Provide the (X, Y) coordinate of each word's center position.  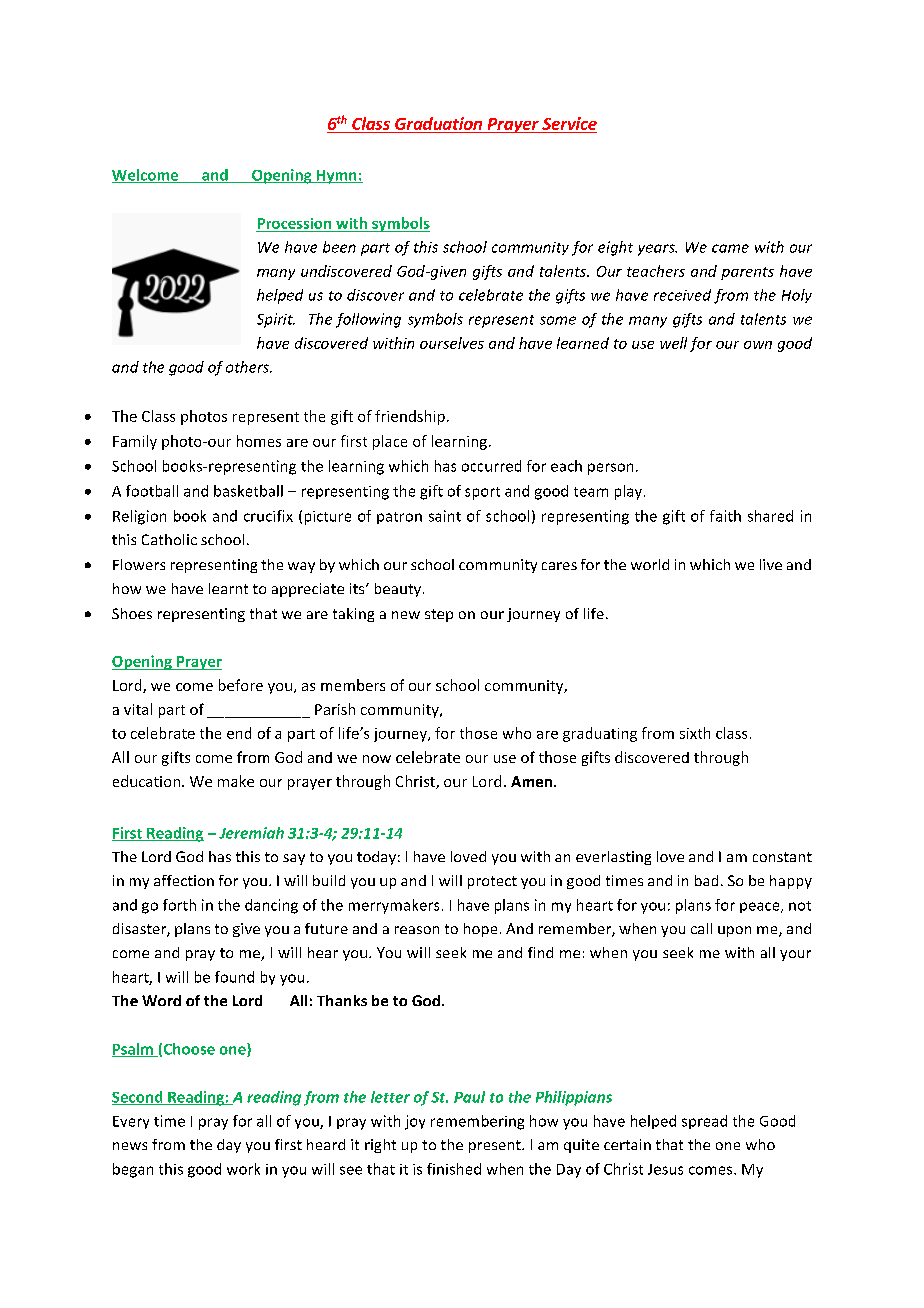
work (243, 1169)
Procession (294, 223)
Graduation (438, 123)
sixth (695, 733)
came (730, 248)
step (439, 615)
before (241, 685)
